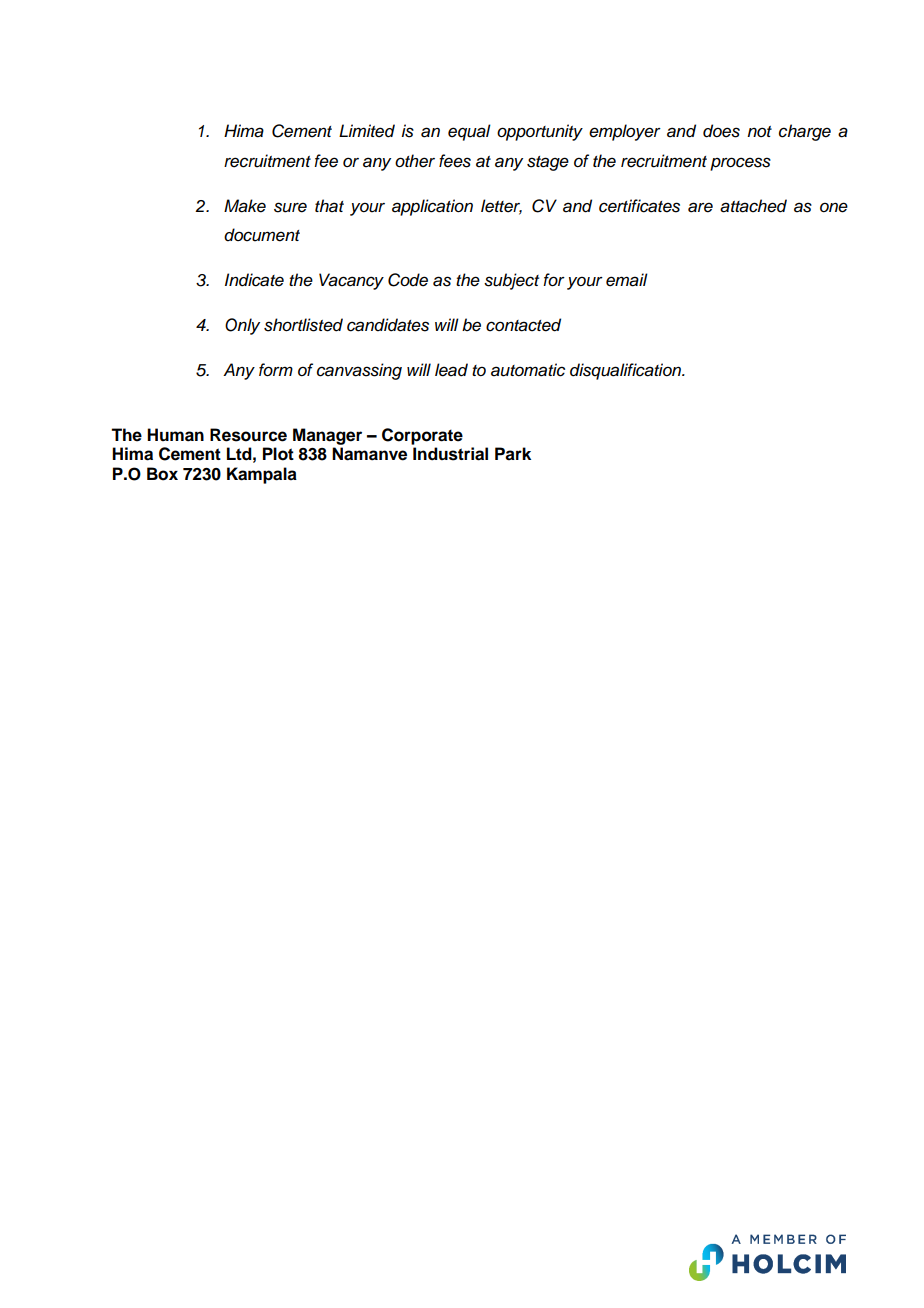  What do you see at coordinates (759, 131) in the screenshot?
I see `not` at bounding box center [759, 131].
